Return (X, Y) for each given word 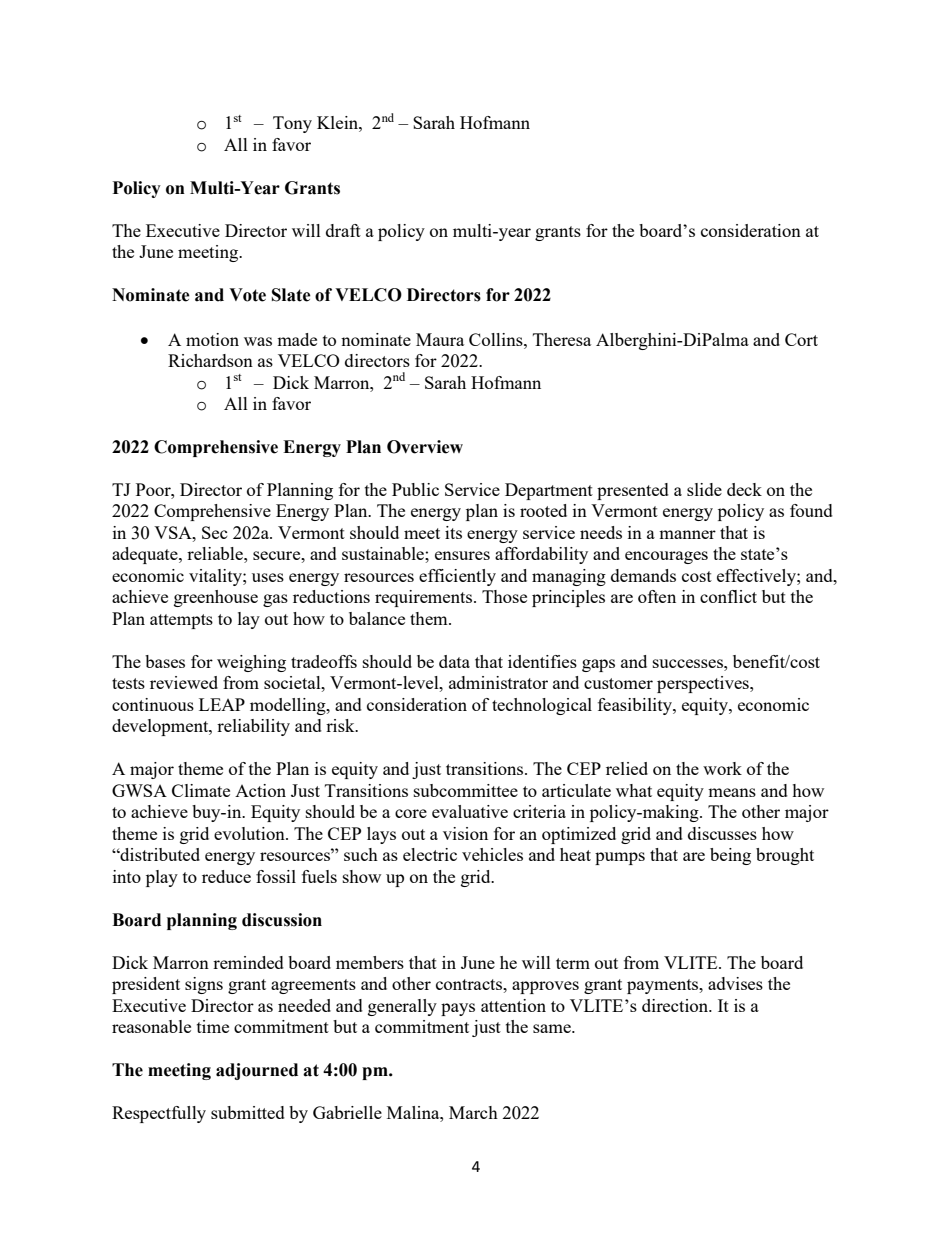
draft (343, 230)
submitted (248, 1112)
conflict (728, 596)
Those (504, 596)
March (473, 1112)
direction (676, 1005)
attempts (181, 621)
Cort (801, 339)
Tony (292, 124)
